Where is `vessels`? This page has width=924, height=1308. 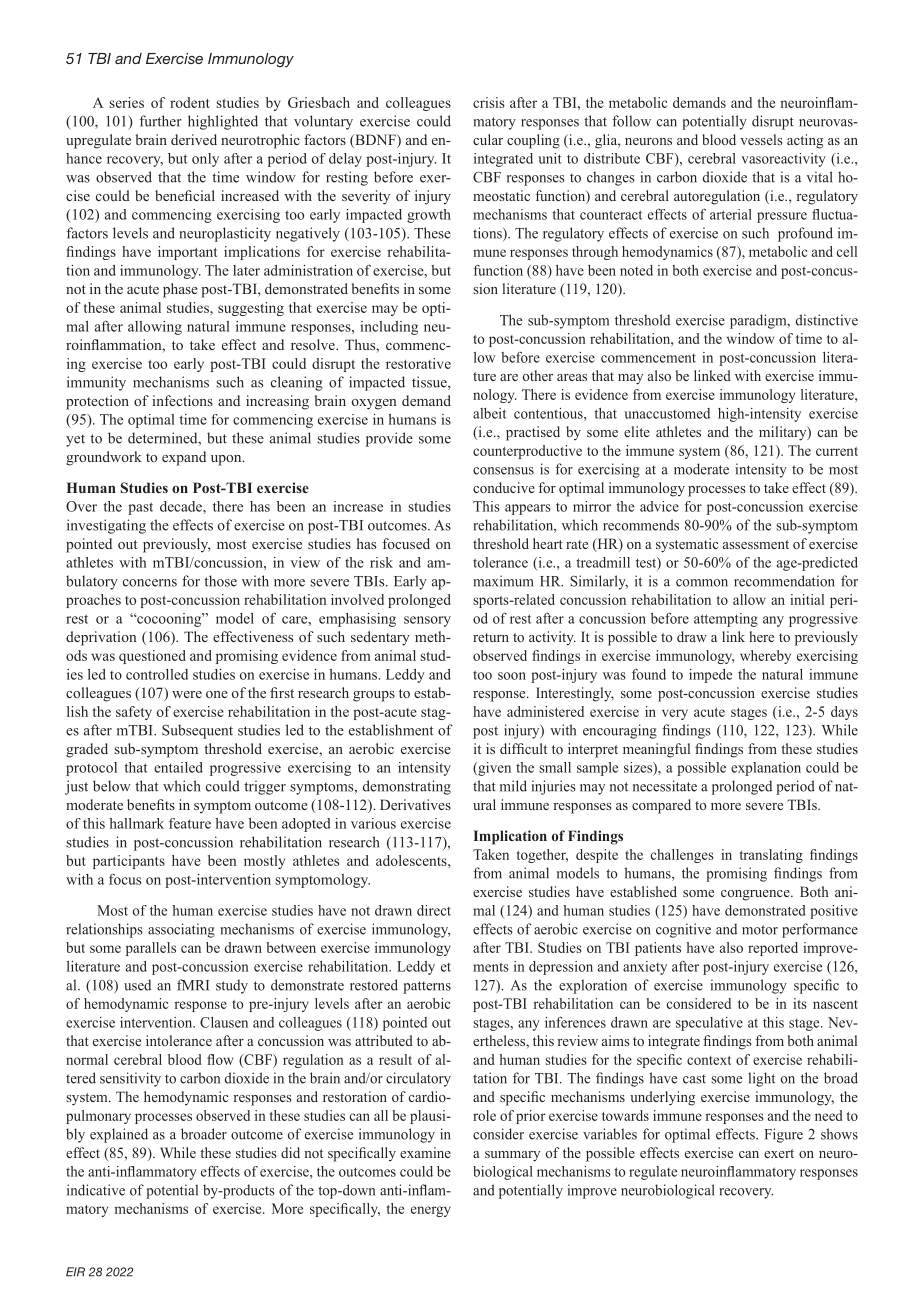
vessels is located at coordinates (761, 139).
